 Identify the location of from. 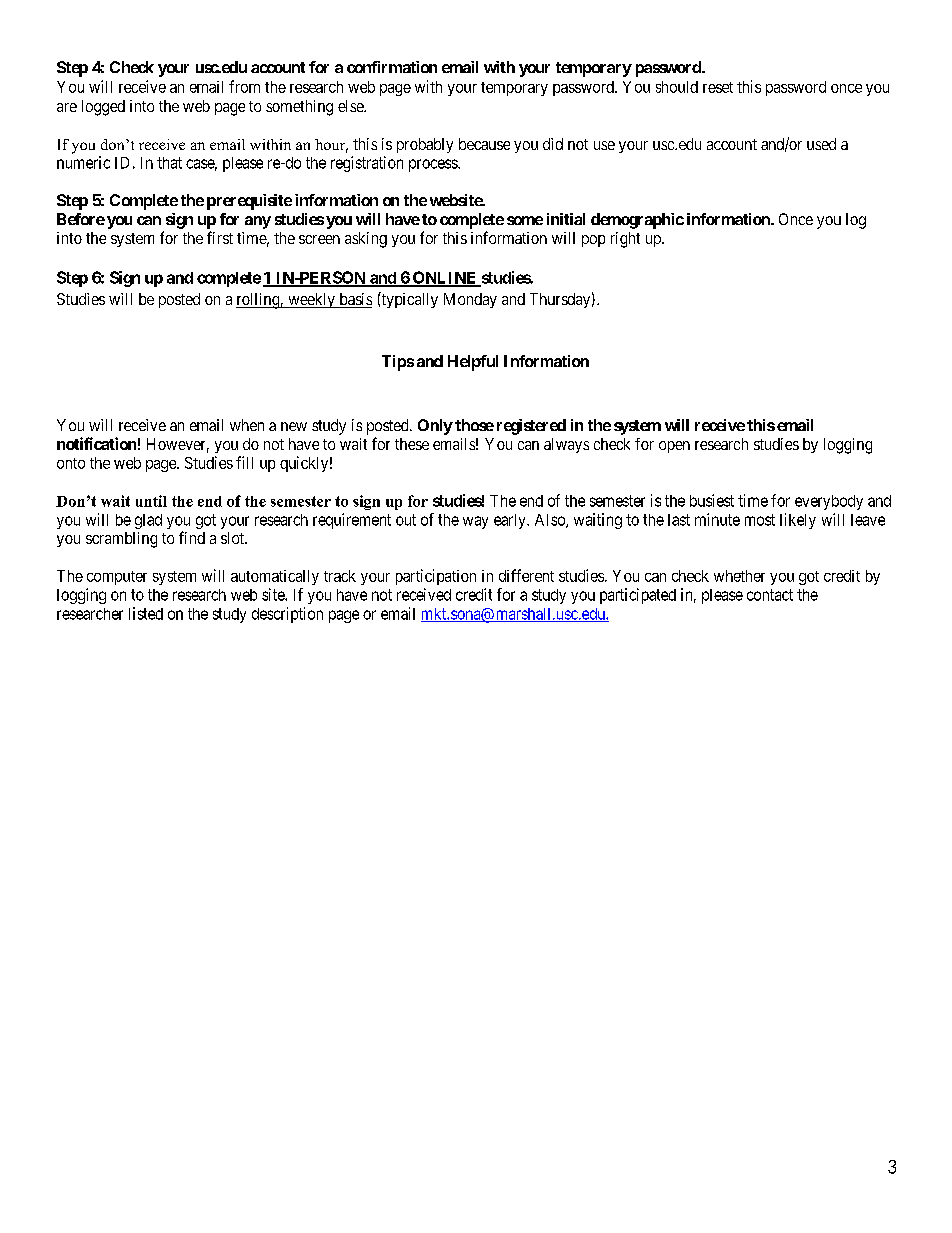
(244, 86).
